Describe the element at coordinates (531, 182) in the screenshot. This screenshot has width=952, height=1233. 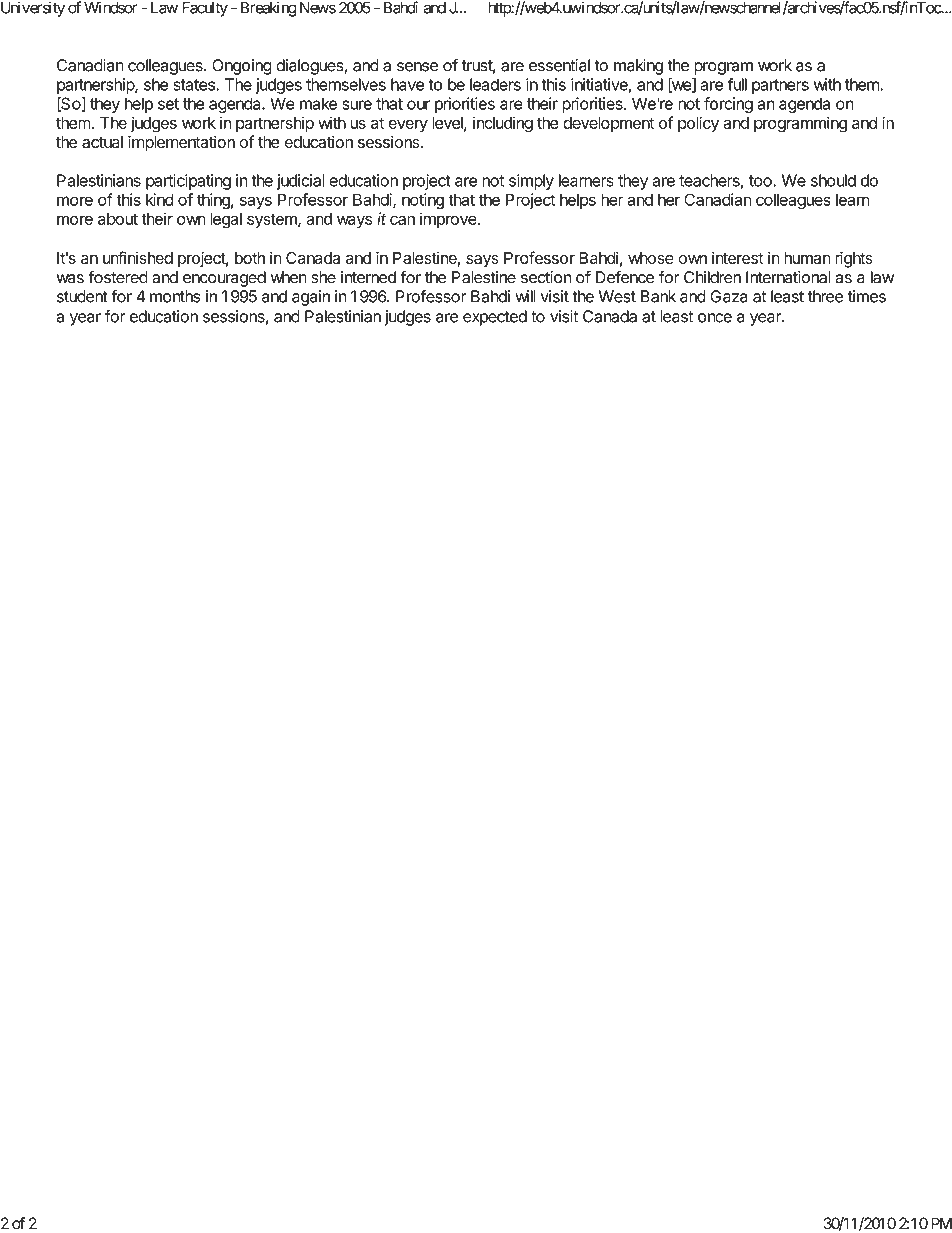
I see `simply` at that location.
